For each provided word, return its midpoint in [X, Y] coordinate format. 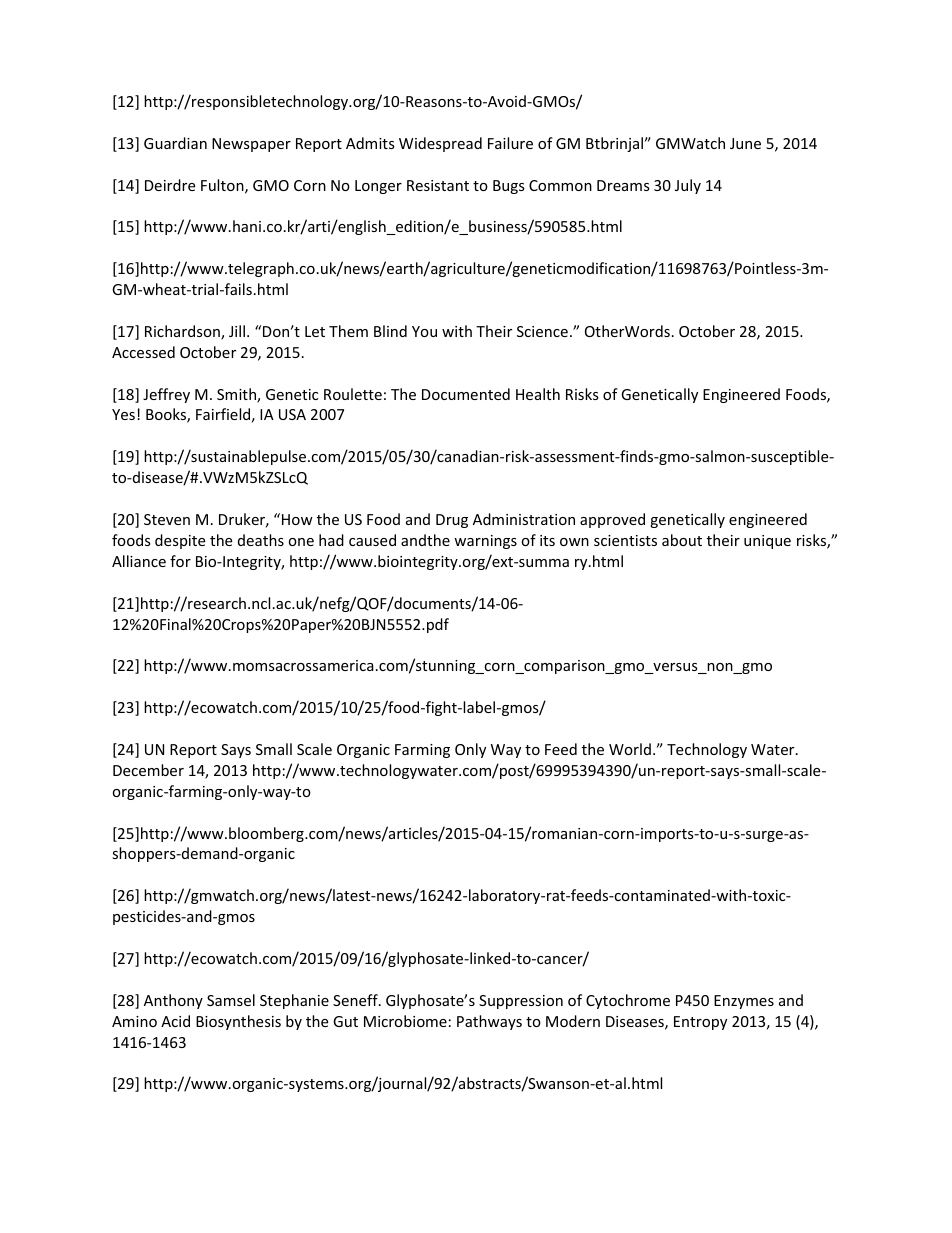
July [688, 186]
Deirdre [170, 185]
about [682, 540]
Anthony [173, 1001]
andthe [425, 540]
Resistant [438, 185]
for [180, 561]
